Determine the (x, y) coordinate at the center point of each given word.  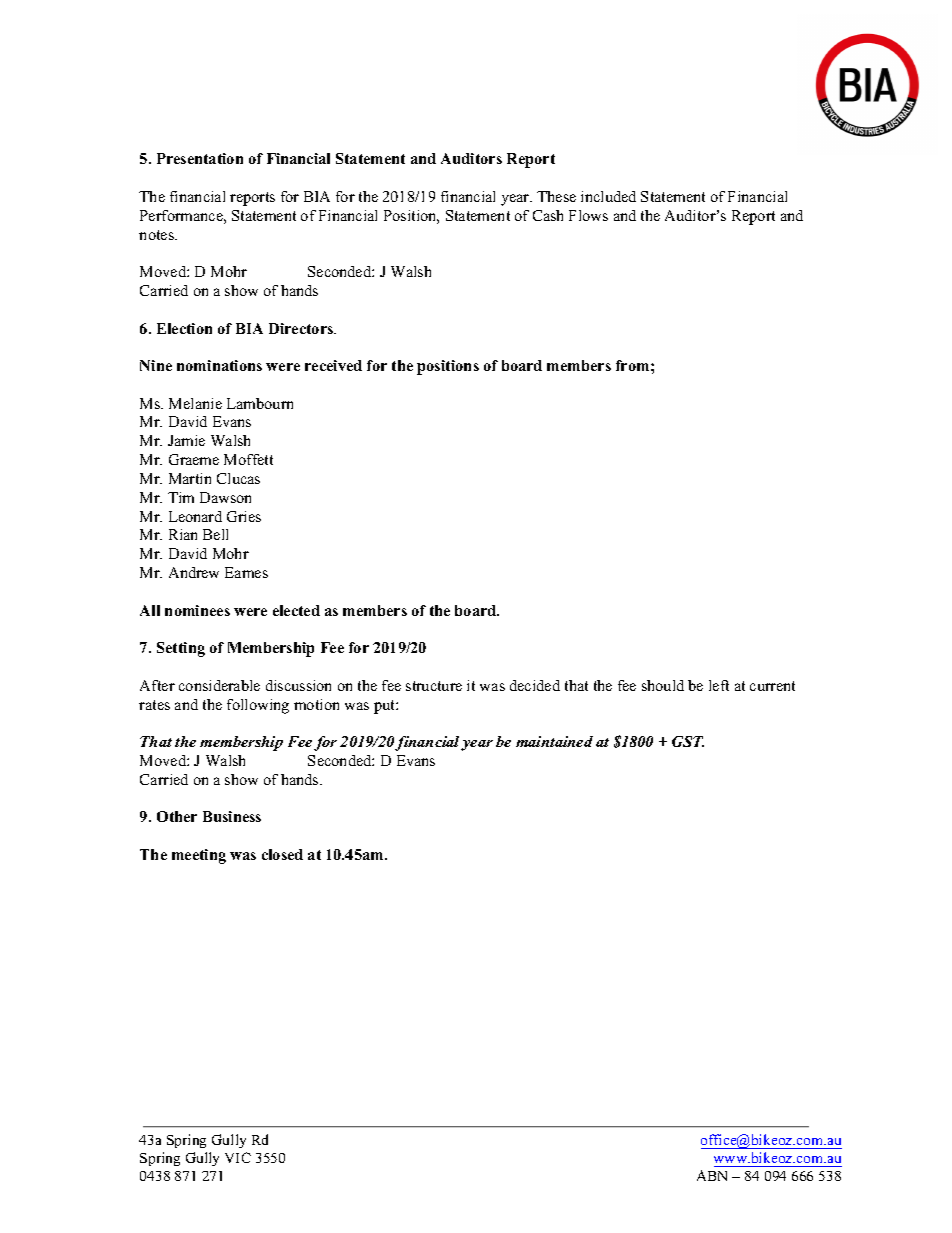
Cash (548, 215)
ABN (712, 1175)
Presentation (200, 158)
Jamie (186, 440)
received (333, 365)
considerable (219, 685)
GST (688, 741)
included (608, 196)
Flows (588, 215)
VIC (238, 1157)
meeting (199, 856)
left (719, 685)
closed (282, 854)
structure (434, 686)
